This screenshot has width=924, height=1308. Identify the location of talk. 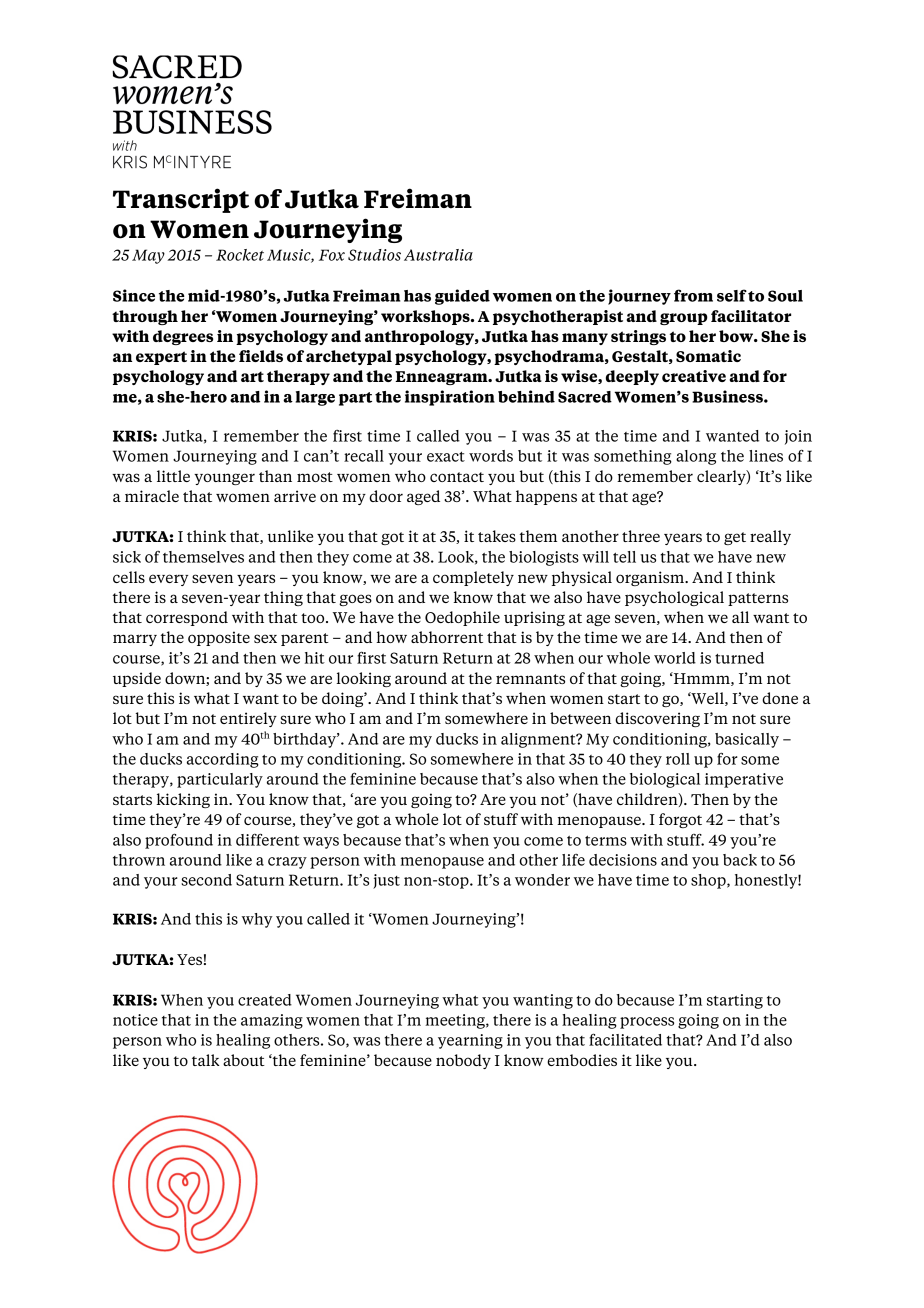
(205, 1060).
